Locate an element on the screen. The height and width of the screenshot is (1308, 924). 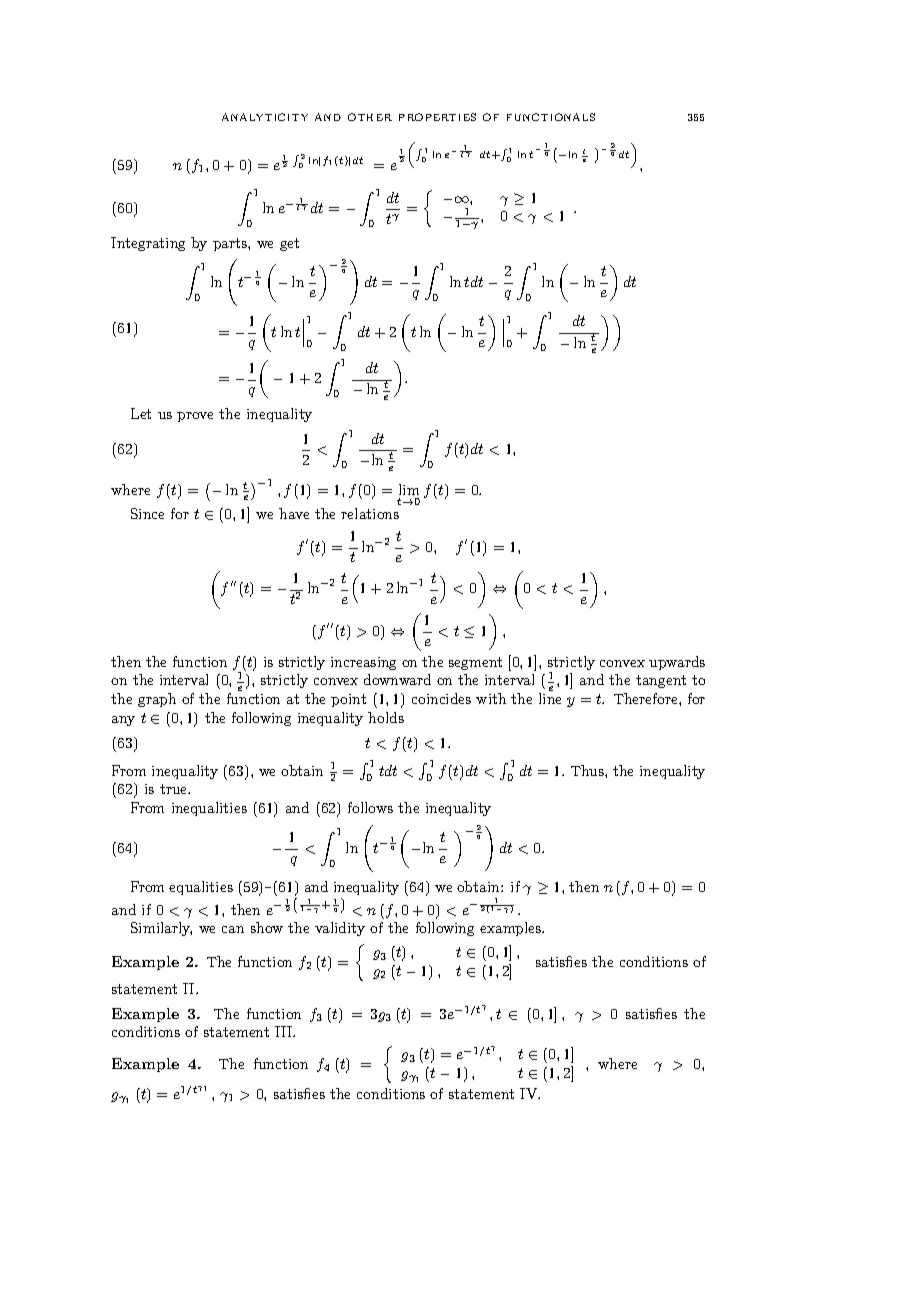
Similarly is located at coordinates (161, 929).
